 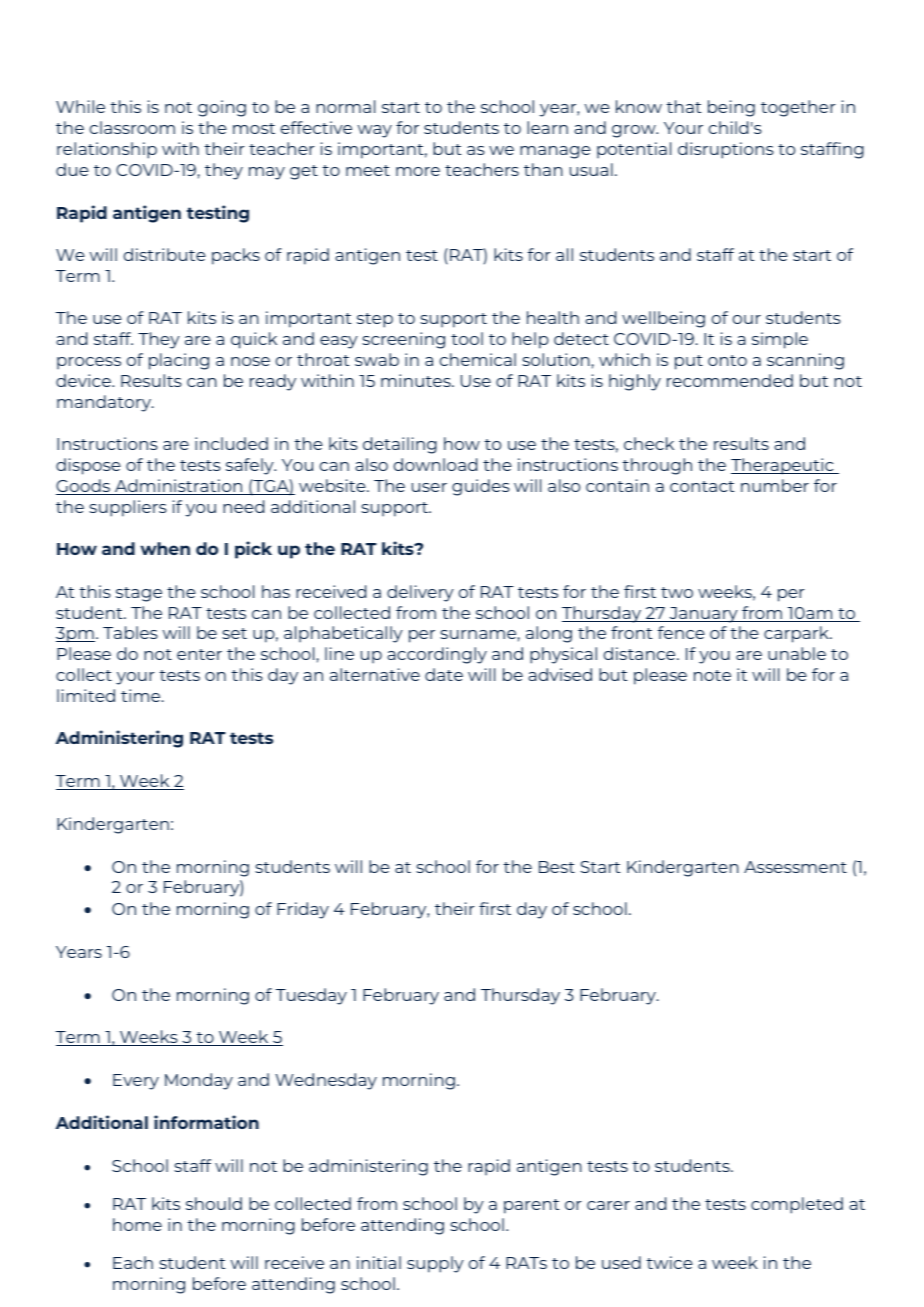 What do you see at coordinates (137, 1224) in the screenshot?
I see `home` at bounding box center [137, 1224].
